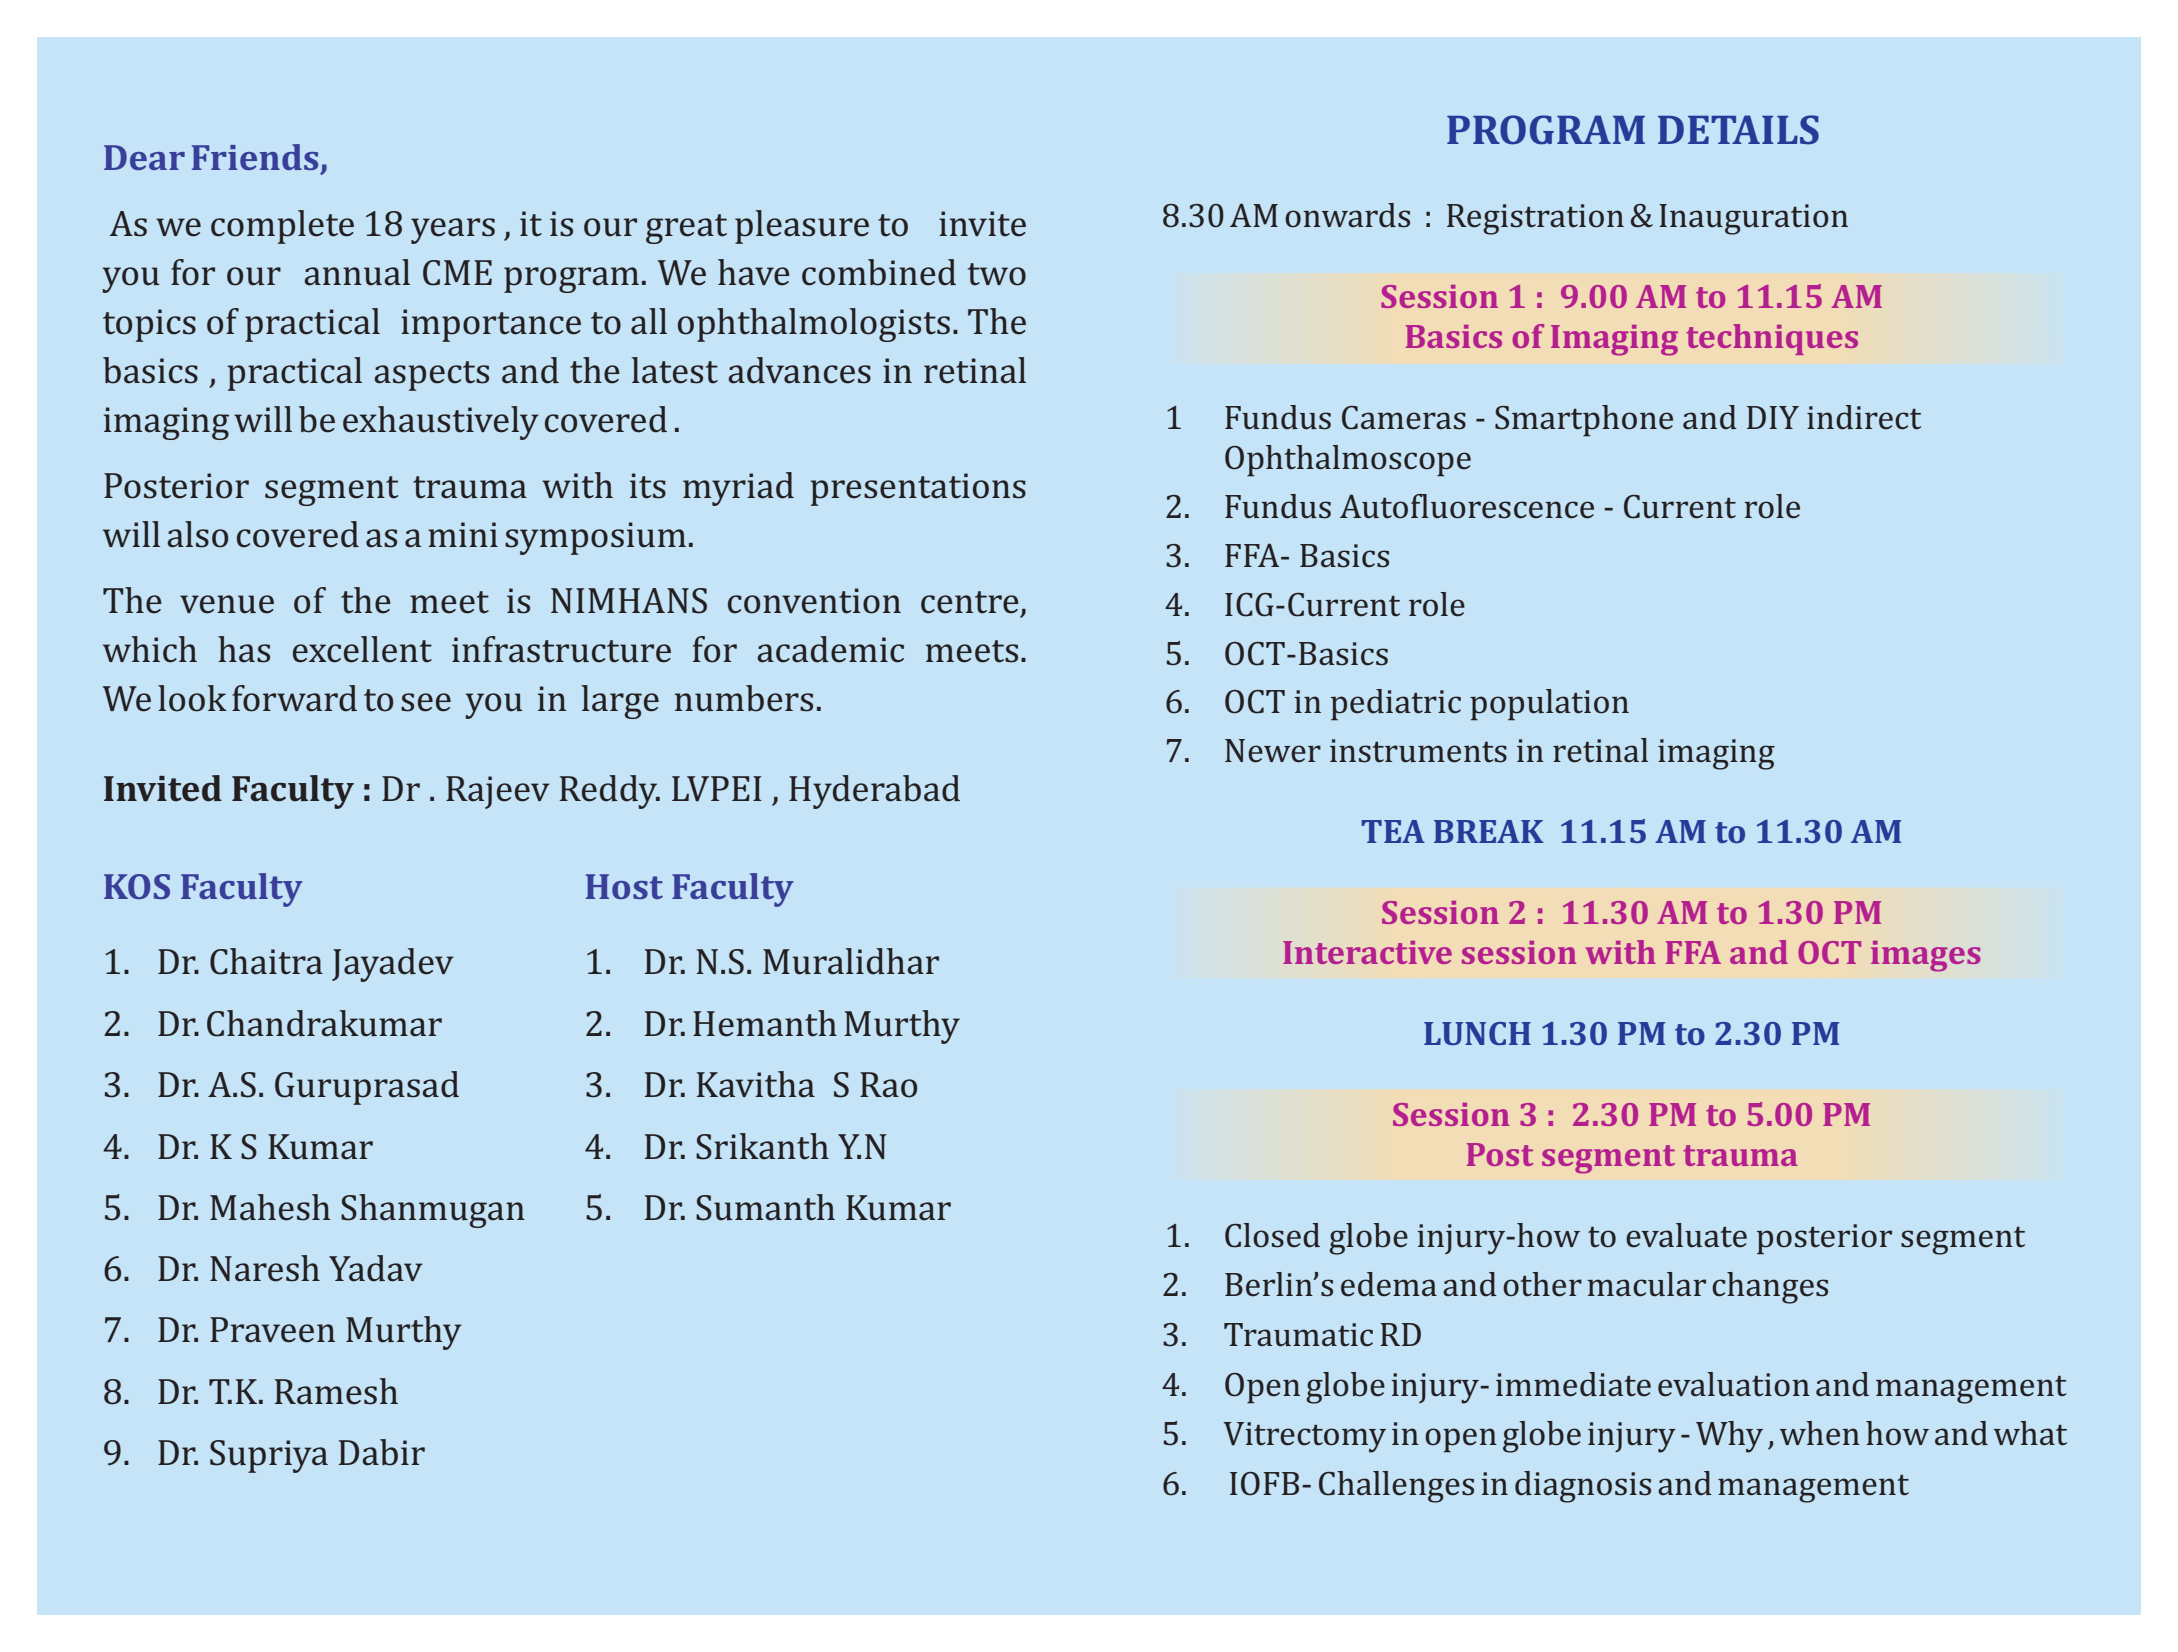 The width and height of the page is (2178, 1652). I want to click on onwards, so click(1347, 215).
